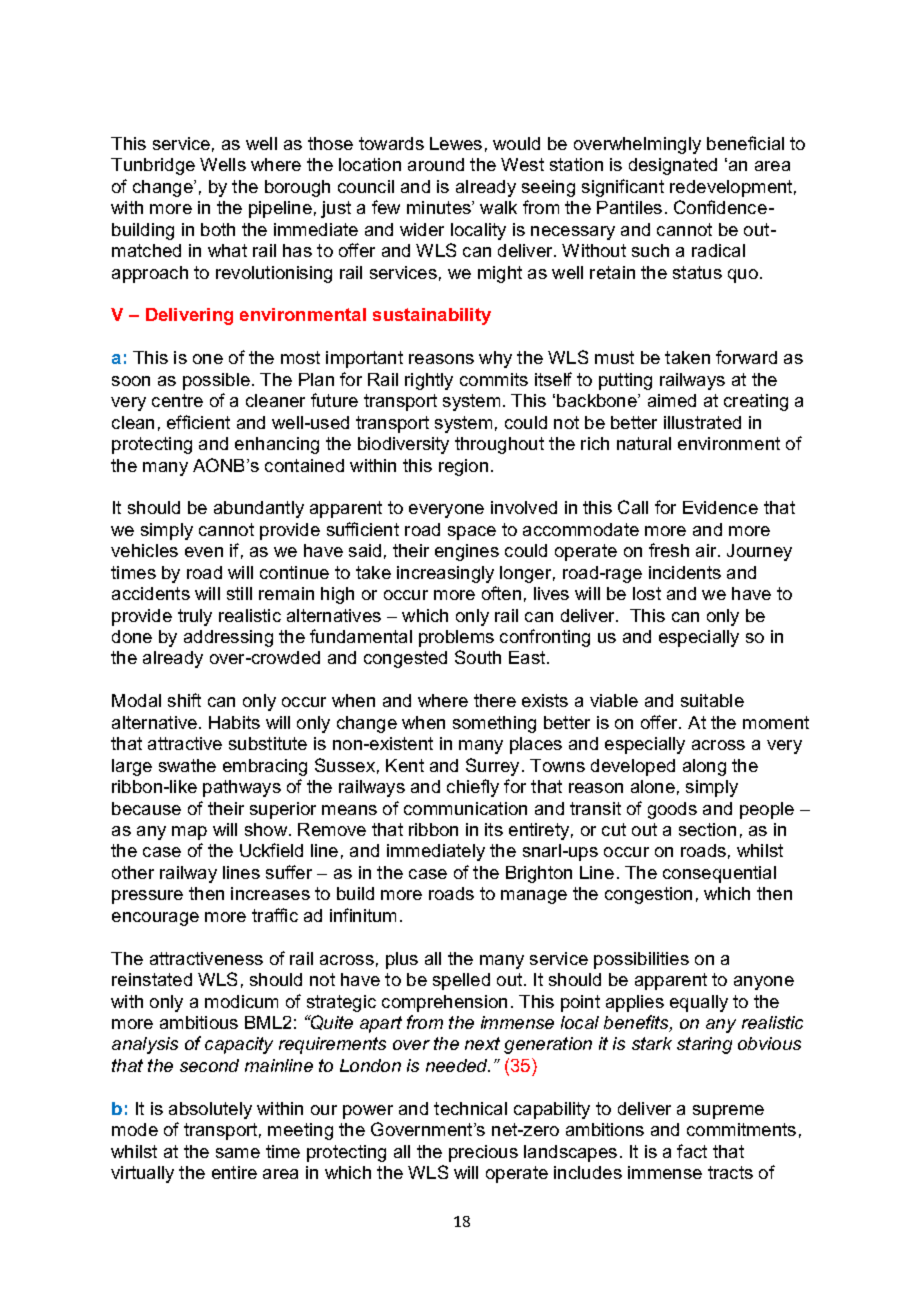 The height and width of the document is (1308, 924). What do you see at coordinates (436, 164) in the document?
I see `around` at bounding box center [436, 164].
